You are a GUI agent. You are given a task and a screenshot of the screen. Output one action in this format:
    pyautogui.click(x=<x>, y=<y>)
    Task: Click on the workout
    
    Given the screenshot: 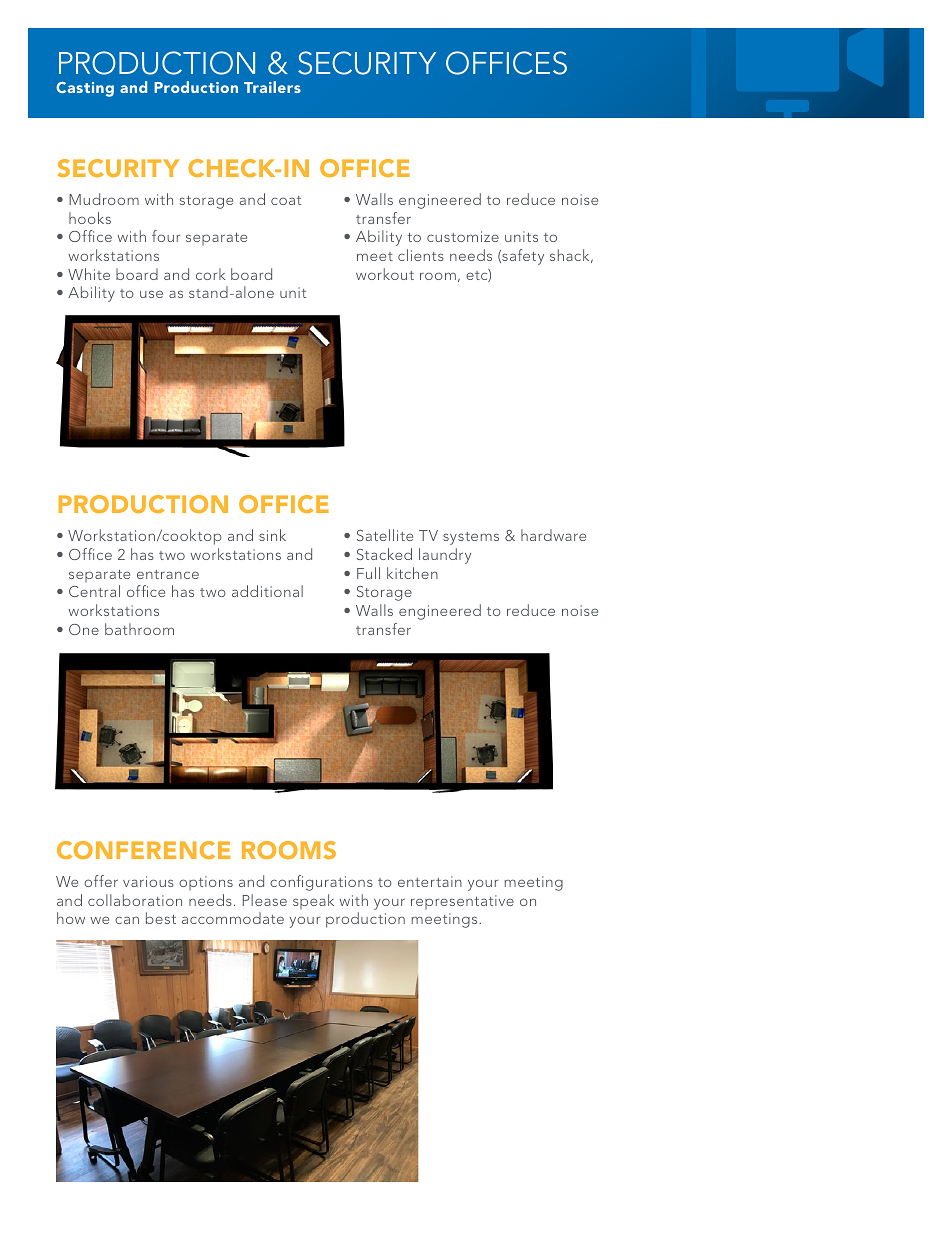 What is the action you would take?
    pyautogui.click(x=385, y=274)
